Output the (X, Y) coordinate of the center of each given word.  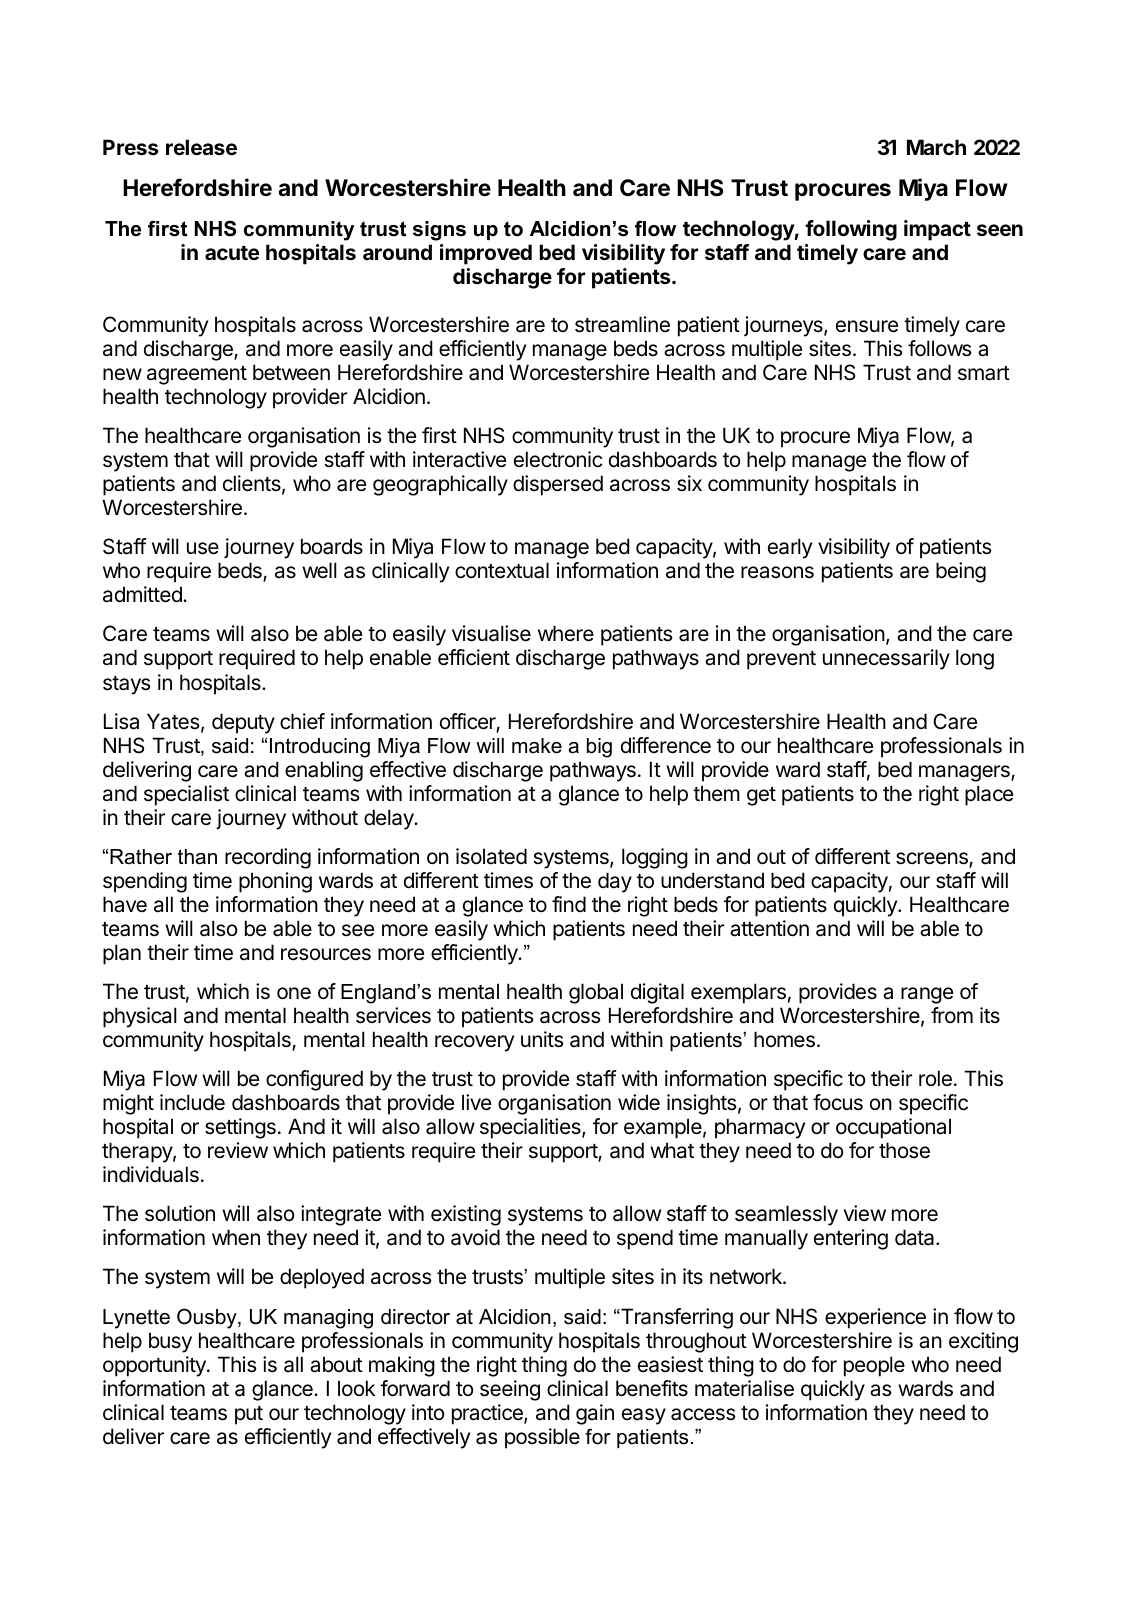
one (294, 993)
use (203, 548)
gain (595, 1414)
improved (486, 254)
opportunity (155, 1366)
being (961, 572)
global (596, 993)
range (927, 995)
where (566, 633)
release (201, 147)
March (936, 147)
